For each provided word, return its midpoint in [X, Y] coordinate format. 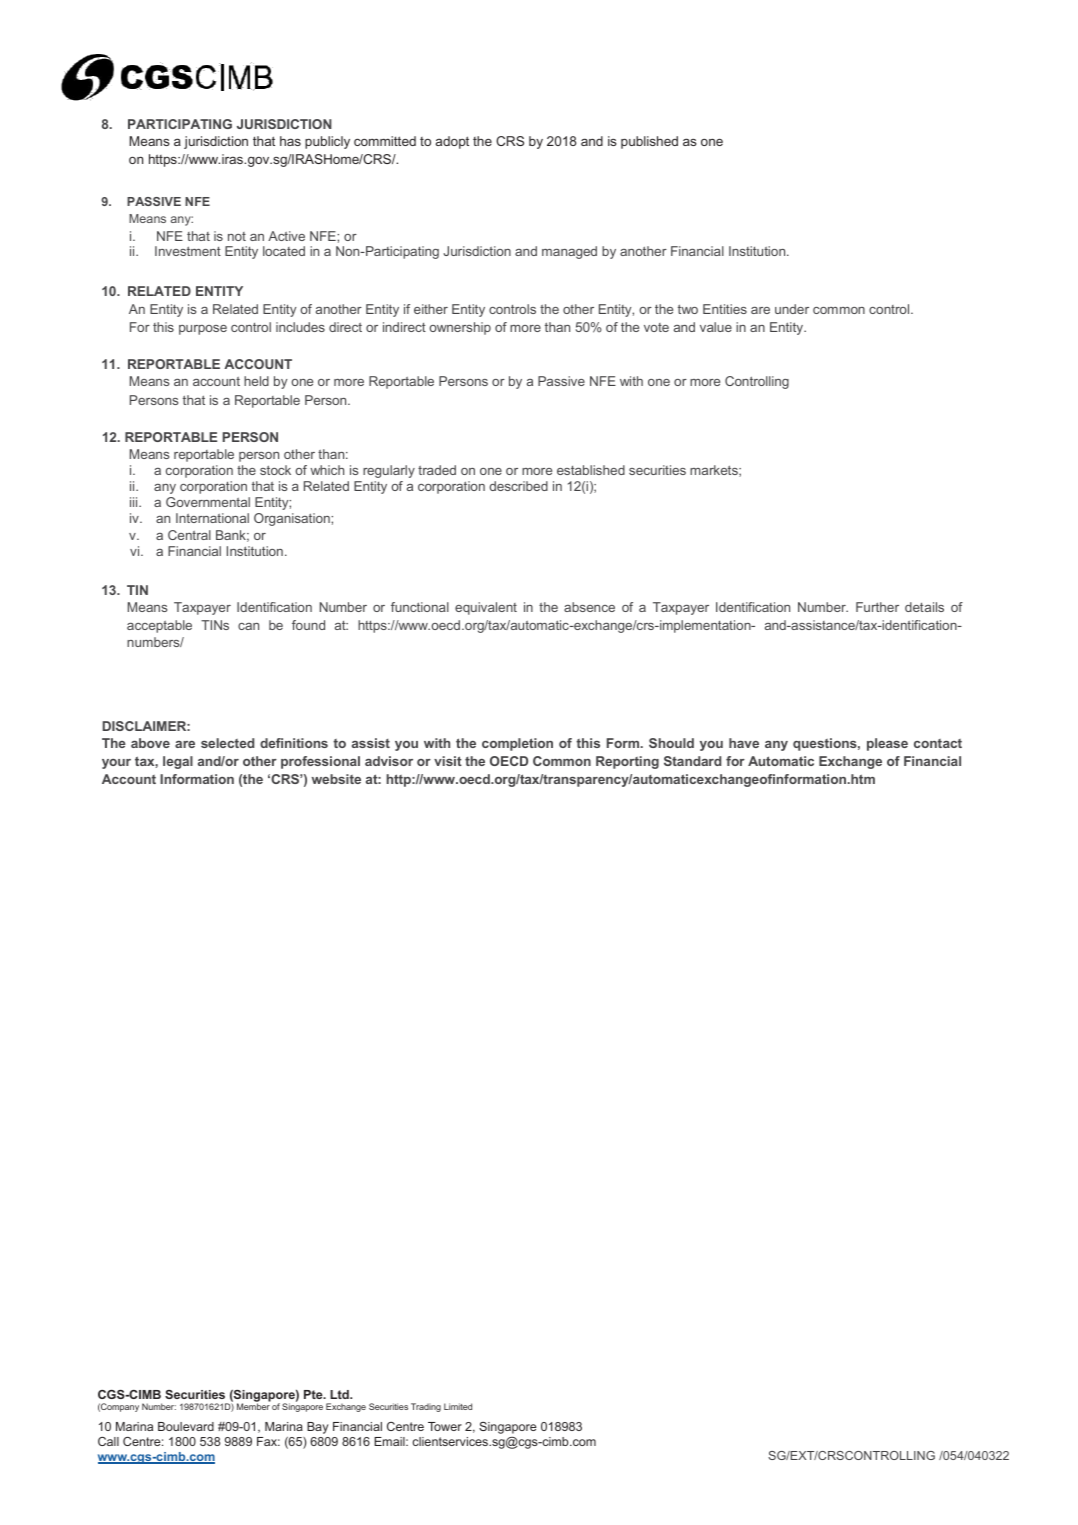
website [336, 779]
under [792, 309]
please [887, 744]
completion [517, 744]
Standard [692, 761]
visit [448, 761]
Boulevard [186, 1426]
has [290, 141]
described [518, 486]
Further [877, 607]
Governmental [208, 502]
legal [178, 762]
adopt [452, 142]
